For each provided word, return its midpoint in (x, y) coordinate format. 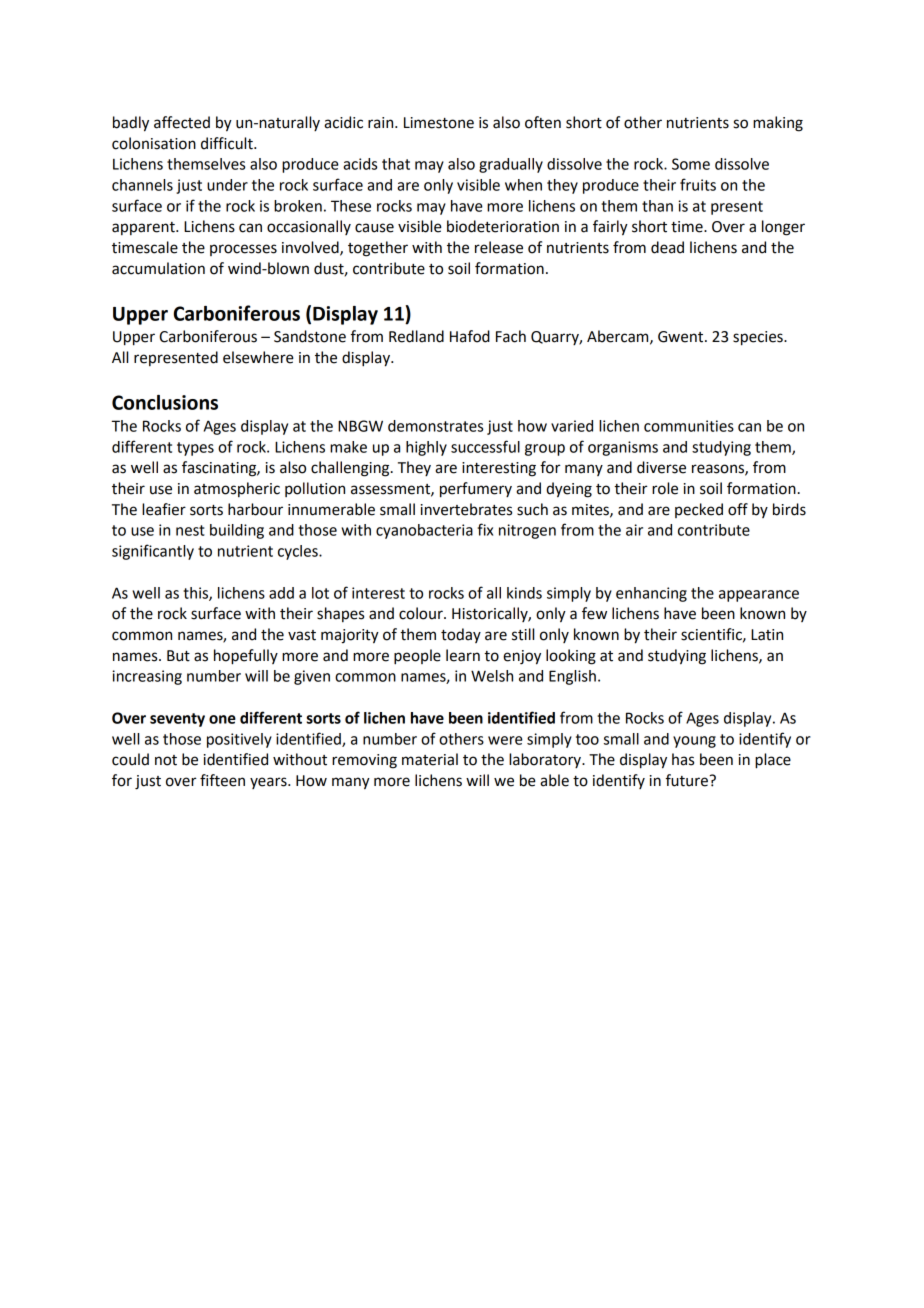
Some (691, 164)
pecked (699, 510)
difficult (228, 143)
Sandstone (310, 336)
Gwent (682, 337)
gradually (511, 165)
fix (485, 529)
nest (190, 530)
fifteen (222, 780)
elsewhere (258, 357)
